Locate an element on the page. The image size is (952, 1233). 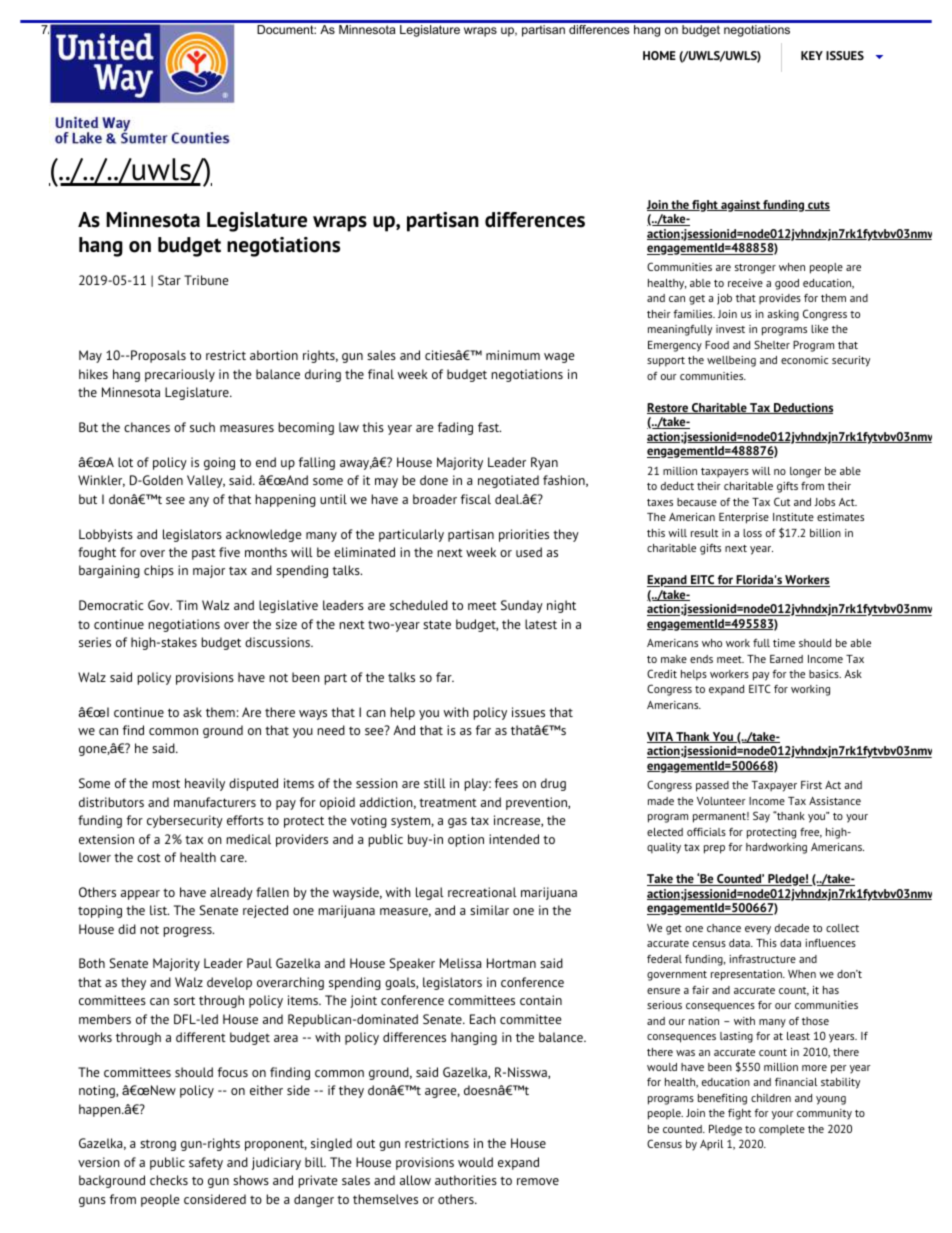
infrastructure is located at coordinates (762, 959).
